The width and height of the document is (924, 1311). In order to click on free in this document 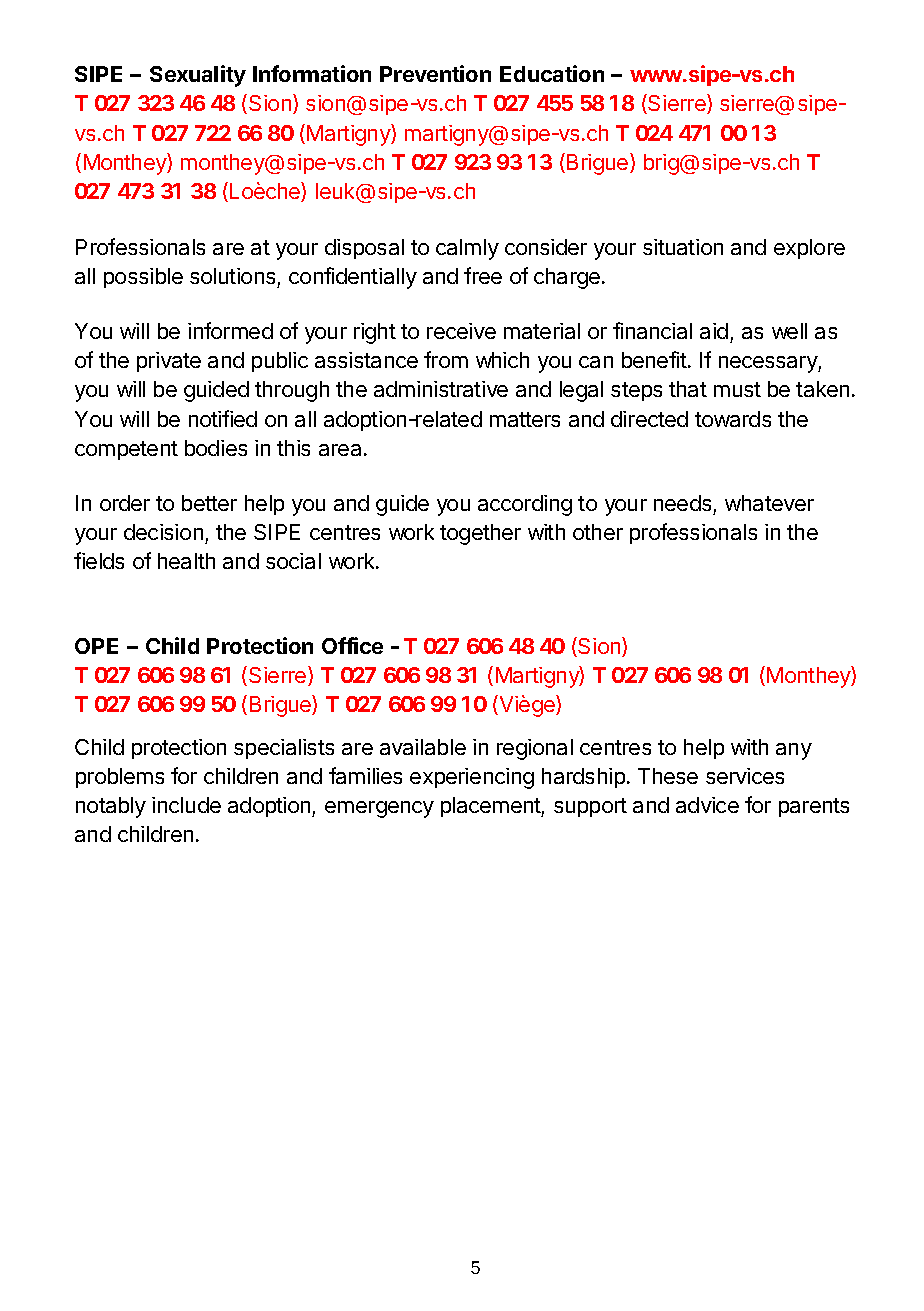, I will do `click(483, 275)`.
